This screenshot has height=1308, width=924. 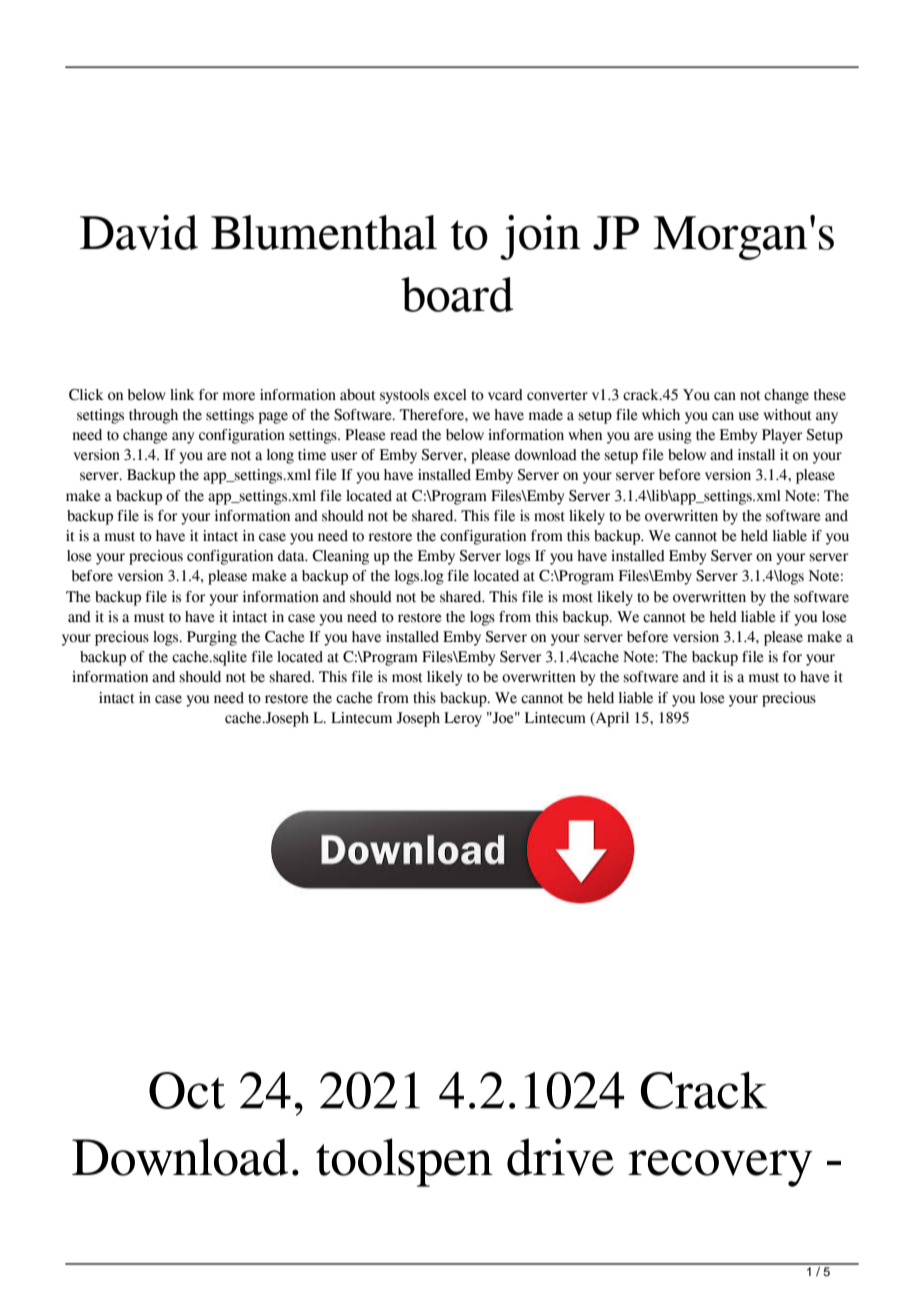 What do you see at coordinates (463, 719) in the screenshot?
I see `Leroy` at bounding box center [463, 719].
